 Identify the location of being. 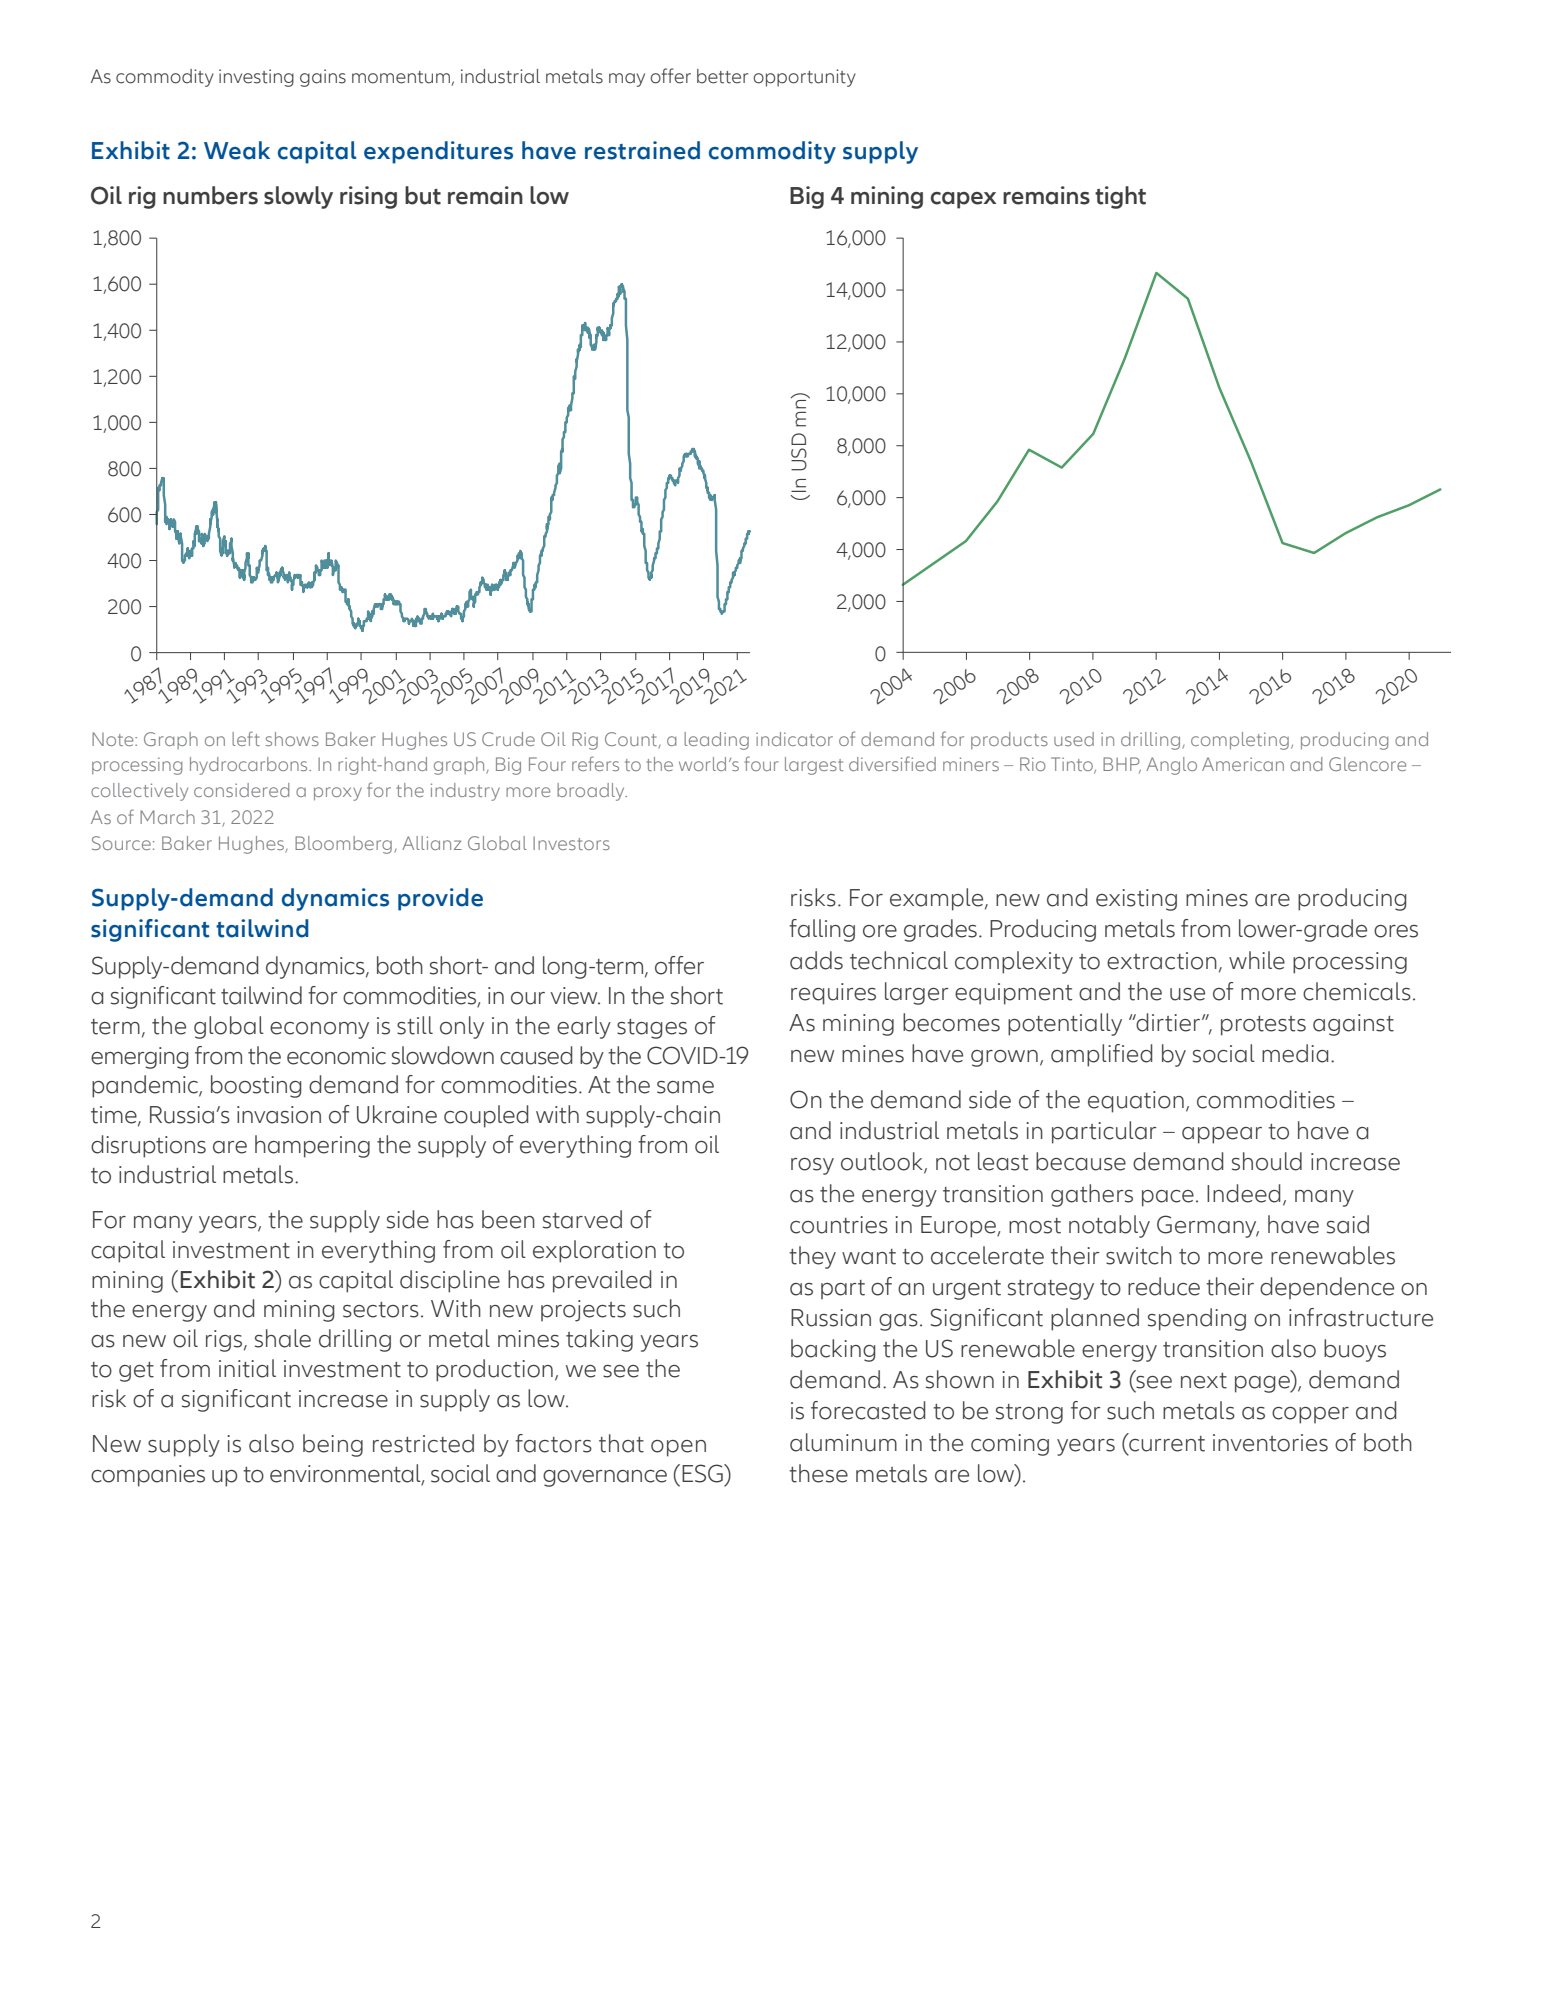
(333, 1445).
